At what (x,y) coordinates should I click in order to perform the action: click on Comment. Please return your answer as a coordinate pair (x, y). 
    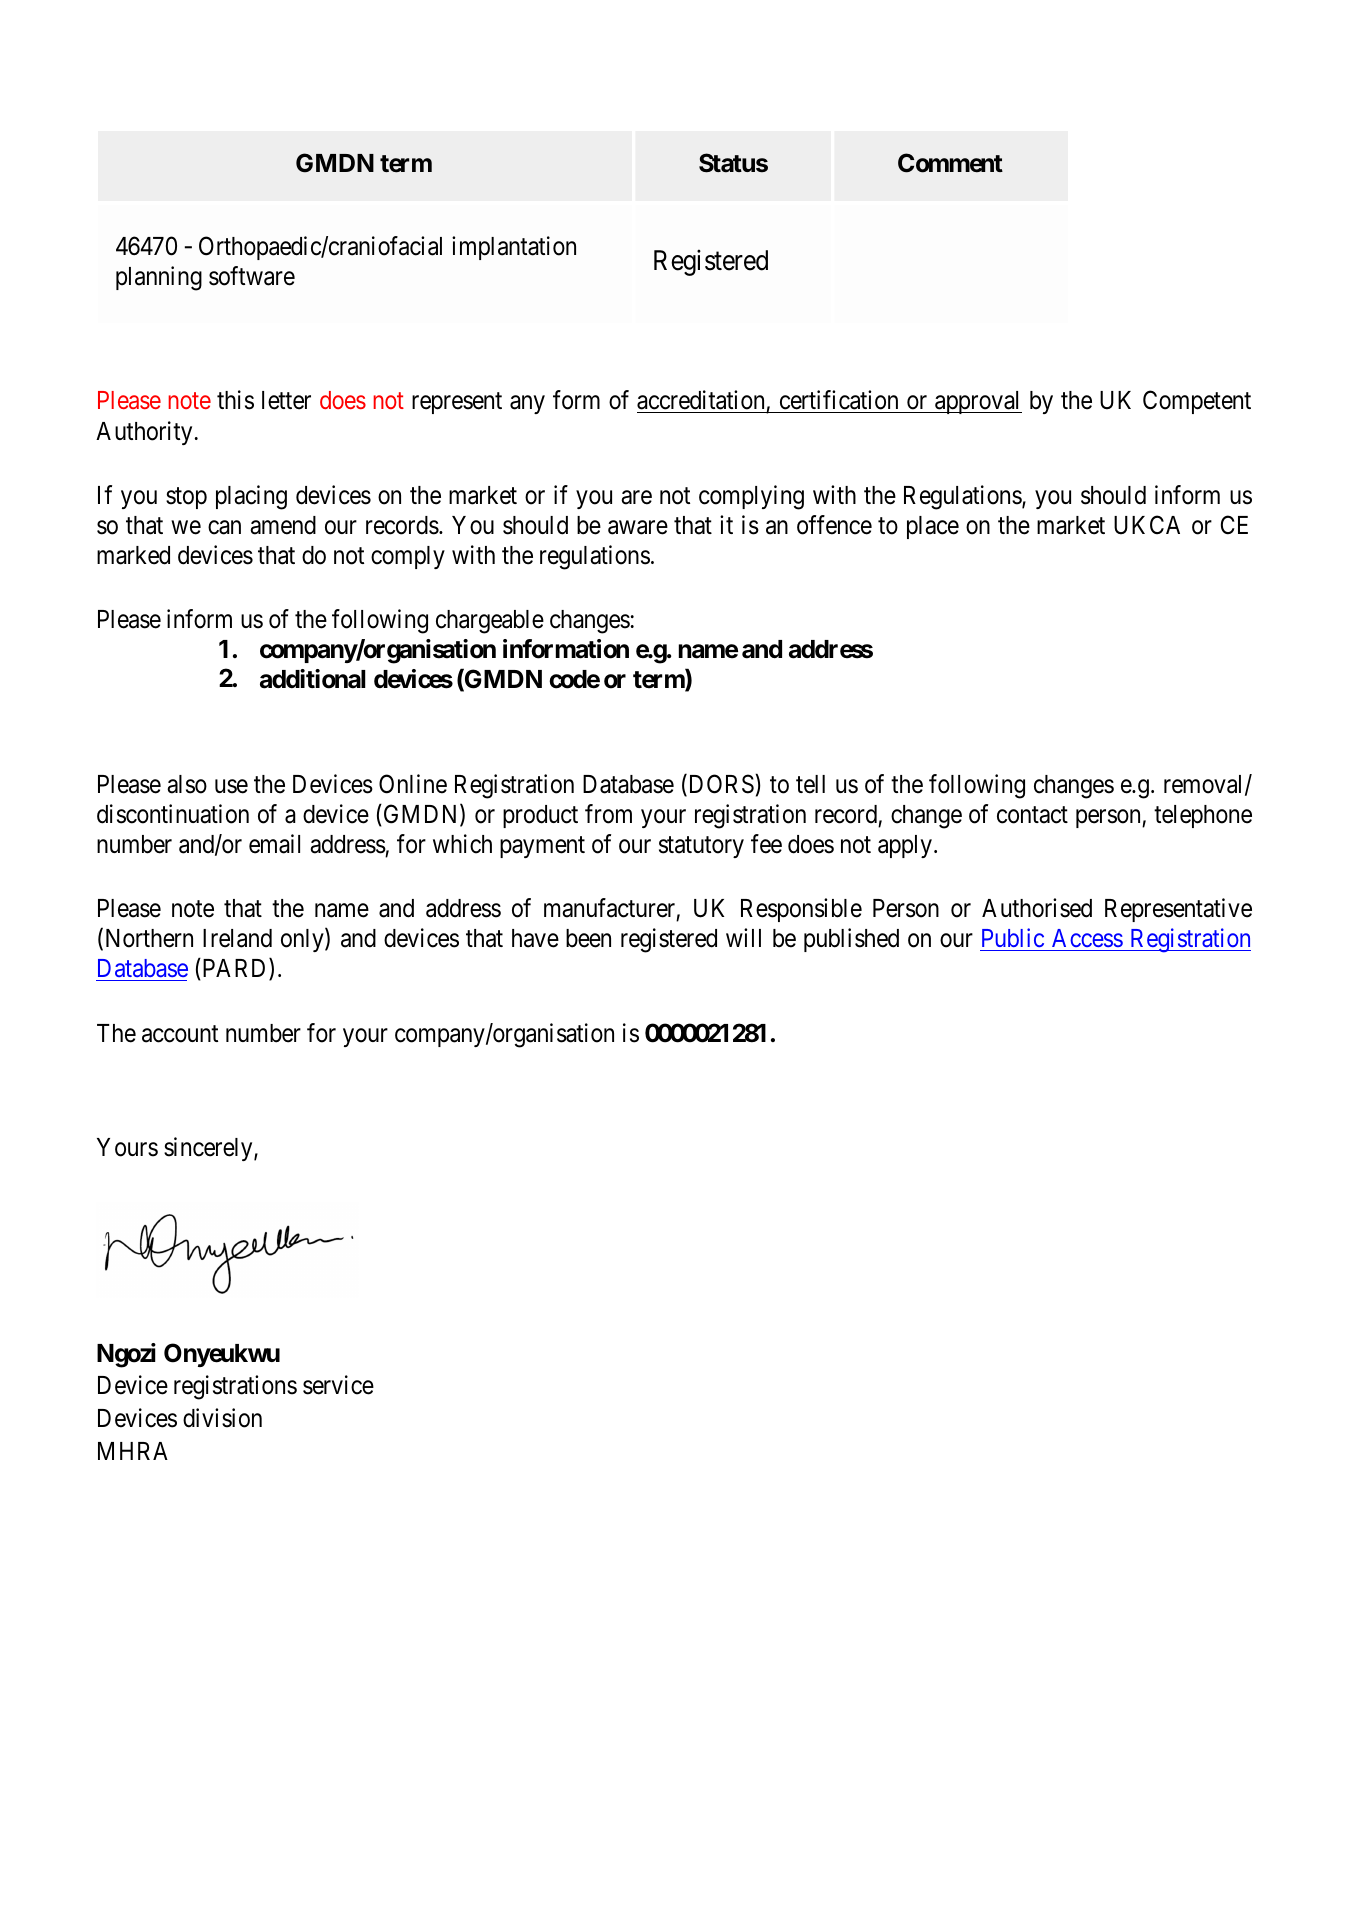
    Looking at the image, I should click on (950, 163).
